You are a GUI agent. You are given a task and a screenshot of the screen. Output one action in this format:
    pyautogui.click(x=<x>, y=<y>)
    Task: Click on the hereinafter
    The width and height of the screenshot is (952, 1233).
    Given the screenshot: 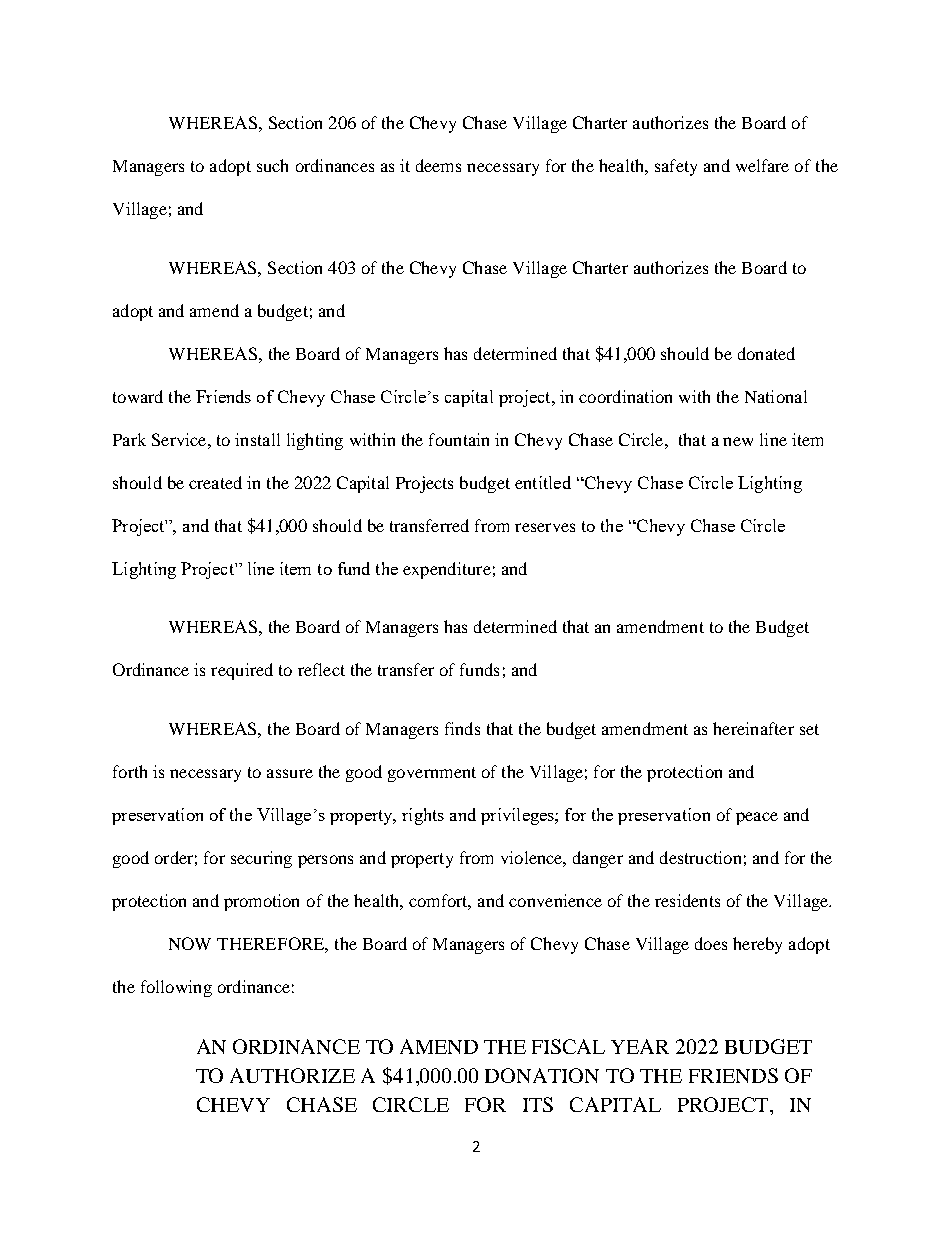 What is the action you would take?
    pyautogui.click(x=753, y=728)
